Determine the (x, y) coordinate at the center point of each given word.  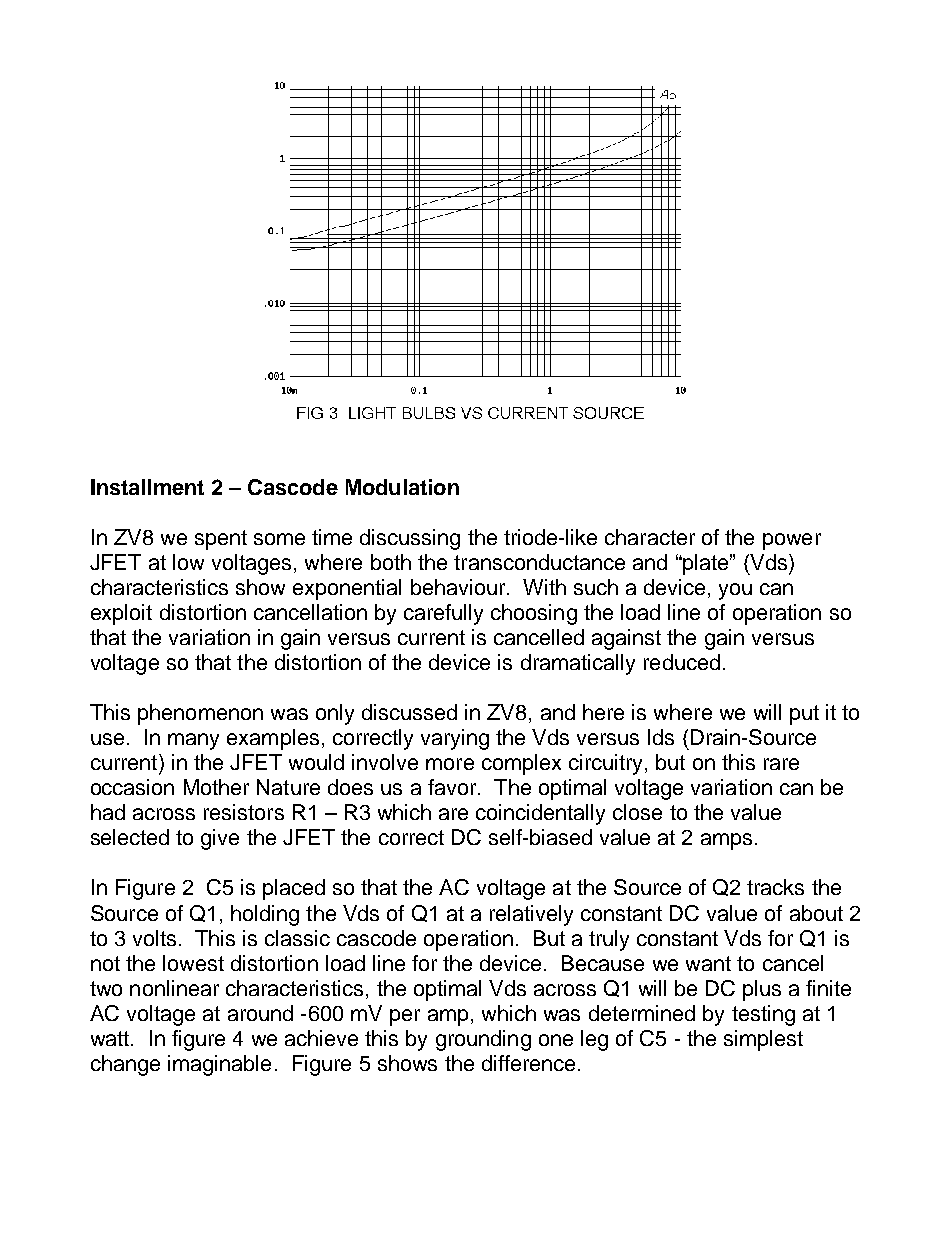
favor (452, 787)
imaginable (219, 1065)
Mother (216, 787)
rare (781, 764)
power (792, 541)
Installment (147, 487)
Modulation (402, 487)
